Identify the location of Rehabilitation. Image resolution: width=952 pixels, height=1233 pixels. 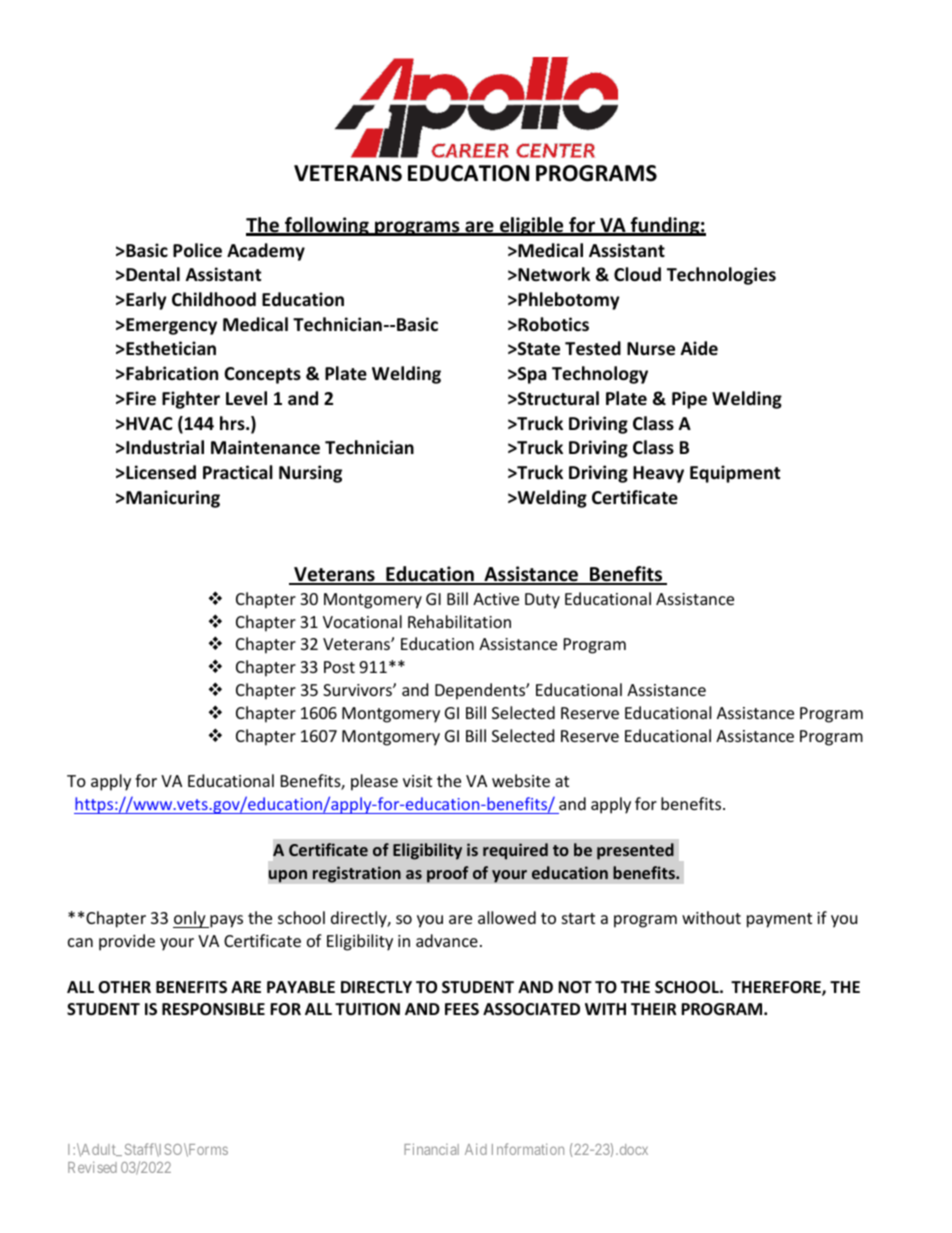
(459, 621).
